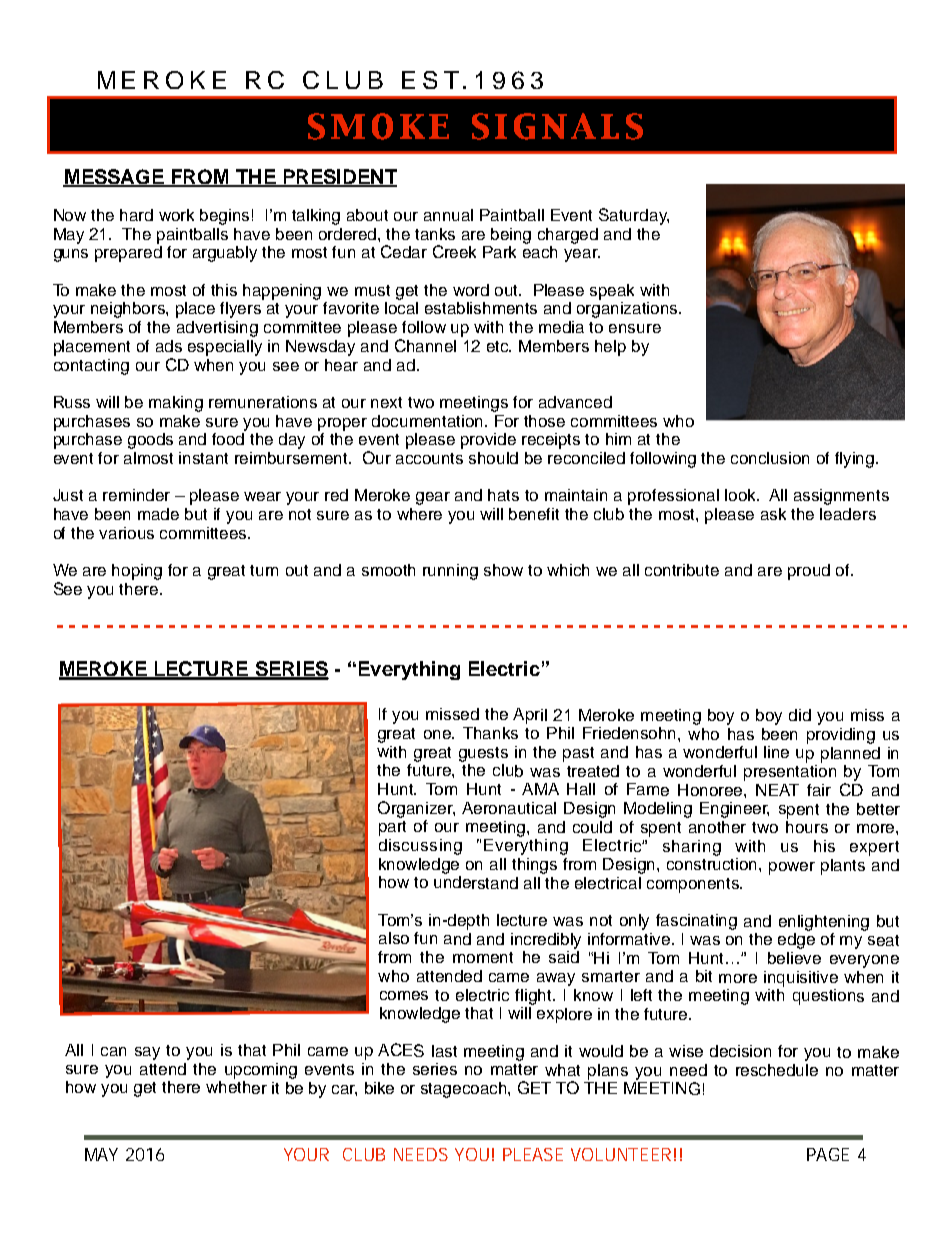 The height and width of the screenshot is (1233, 952). Describe the element at coordinates (392, 828) in the screenshot. I see `part` at that location.
